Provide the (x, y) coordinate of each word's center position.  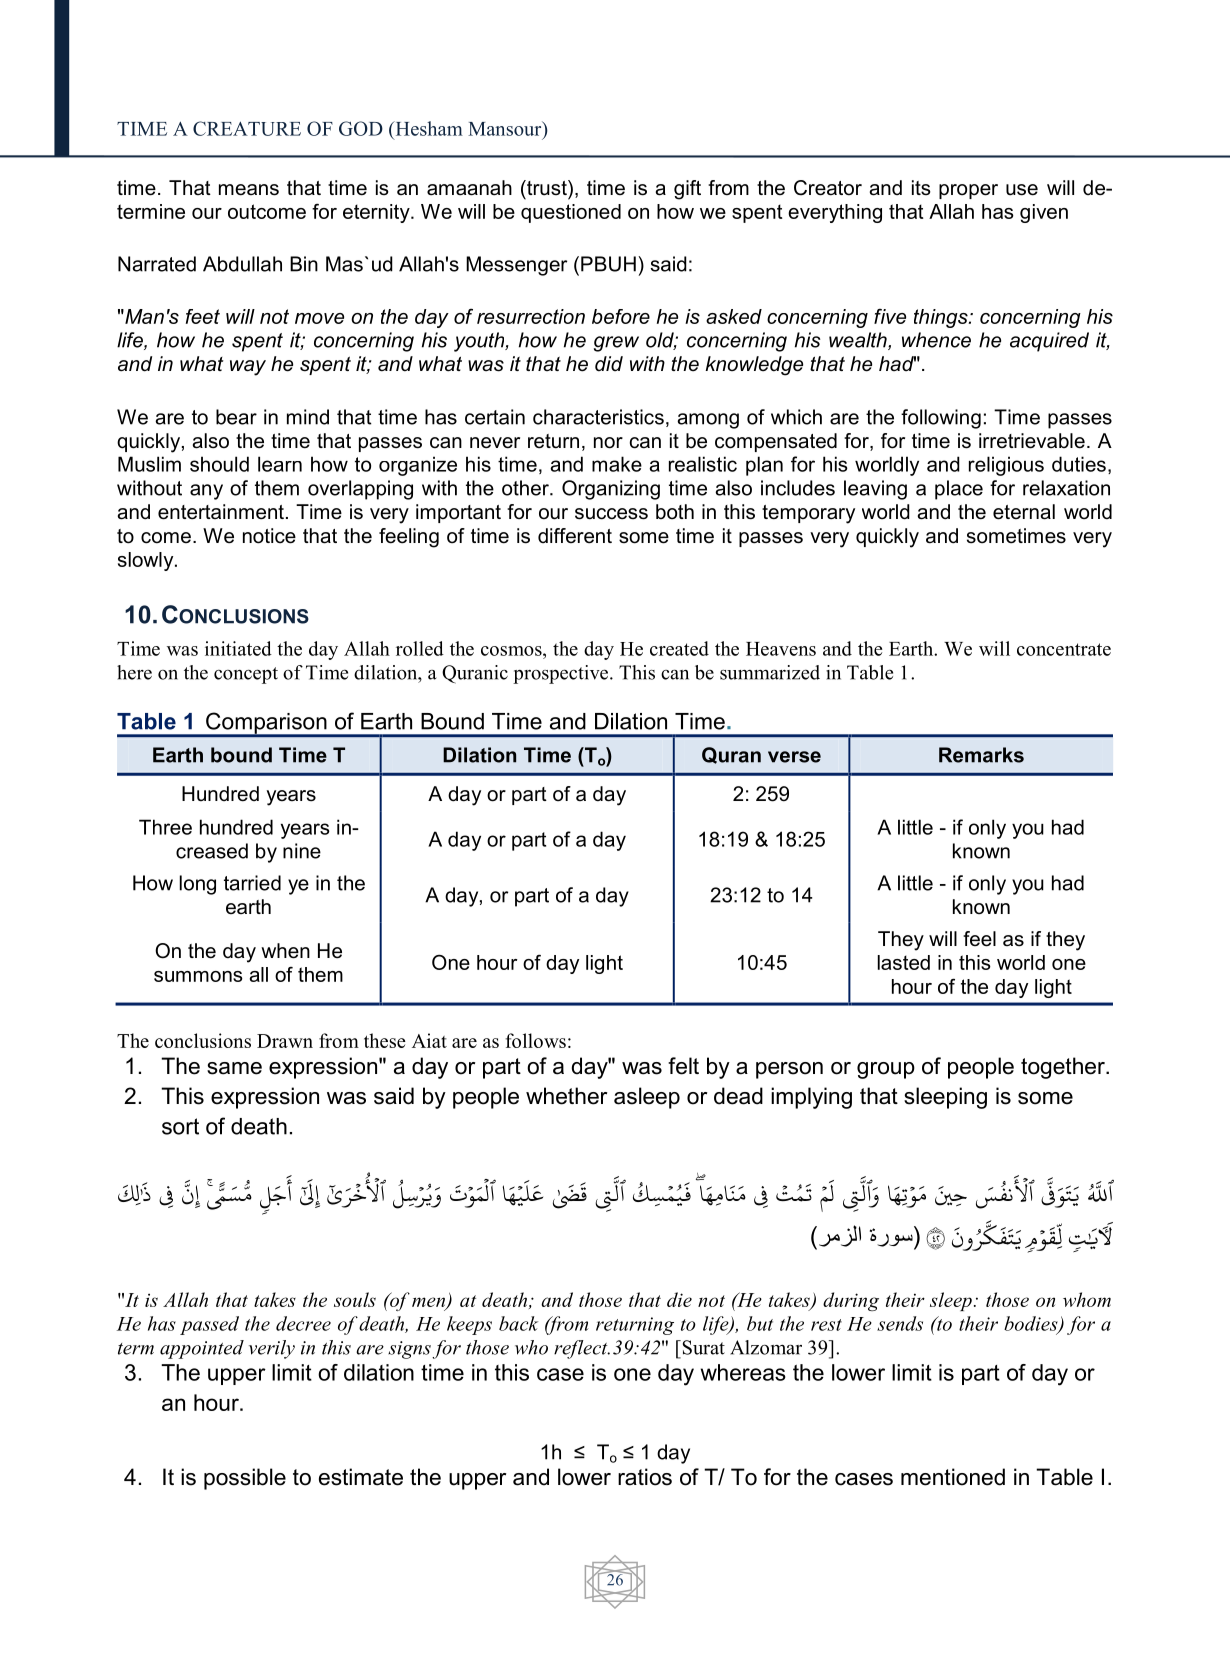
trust (547, 188)
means (249, 190)
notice (269, 536)
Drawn (285, 1041)
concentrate (1064, 649)
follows (535, 1040)
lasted (904, 962)
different (575, 536)
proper (968, 191)
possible (245, 1479)
